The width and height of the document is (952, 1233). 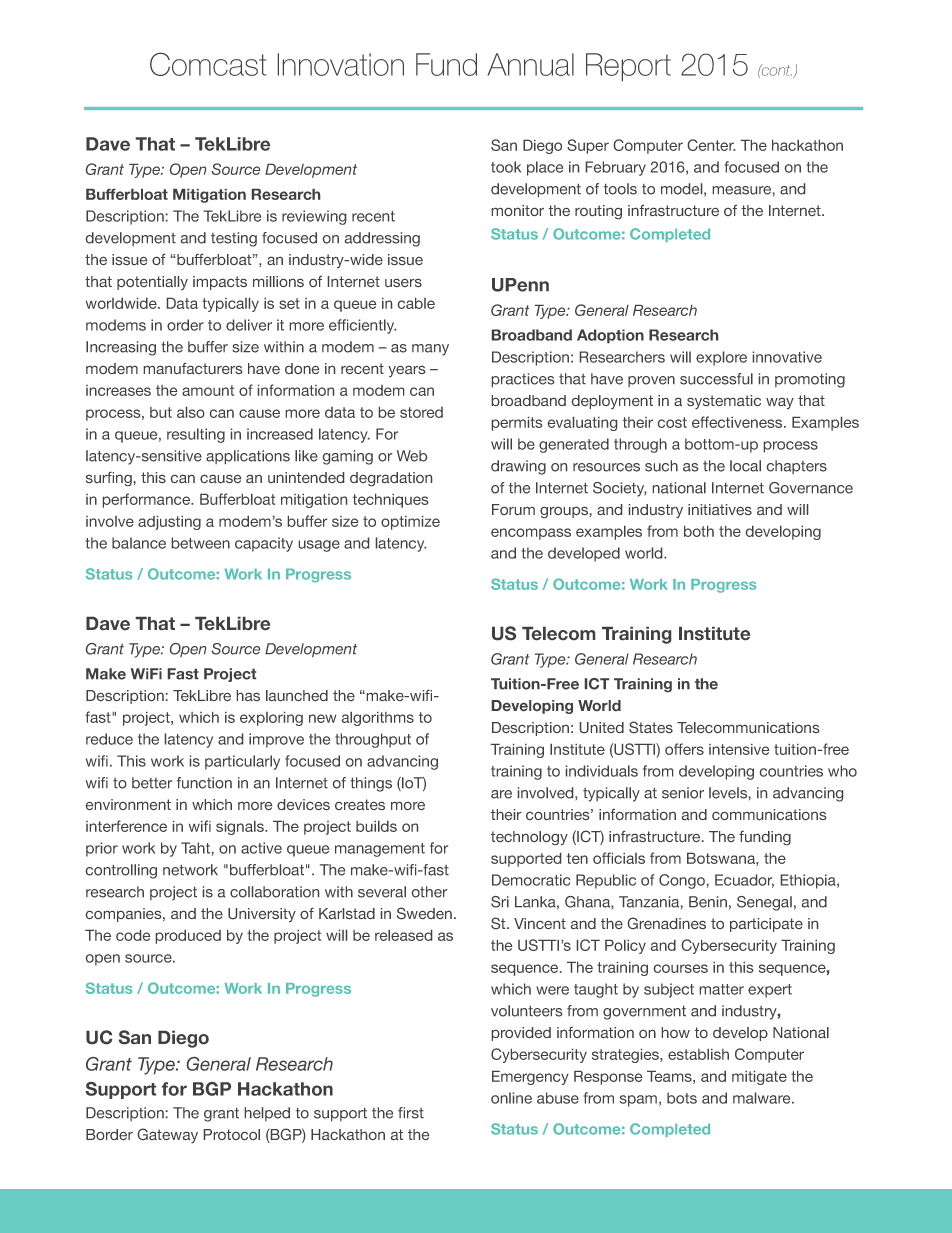 I want to click on Center, so click(x=711, y=145).
